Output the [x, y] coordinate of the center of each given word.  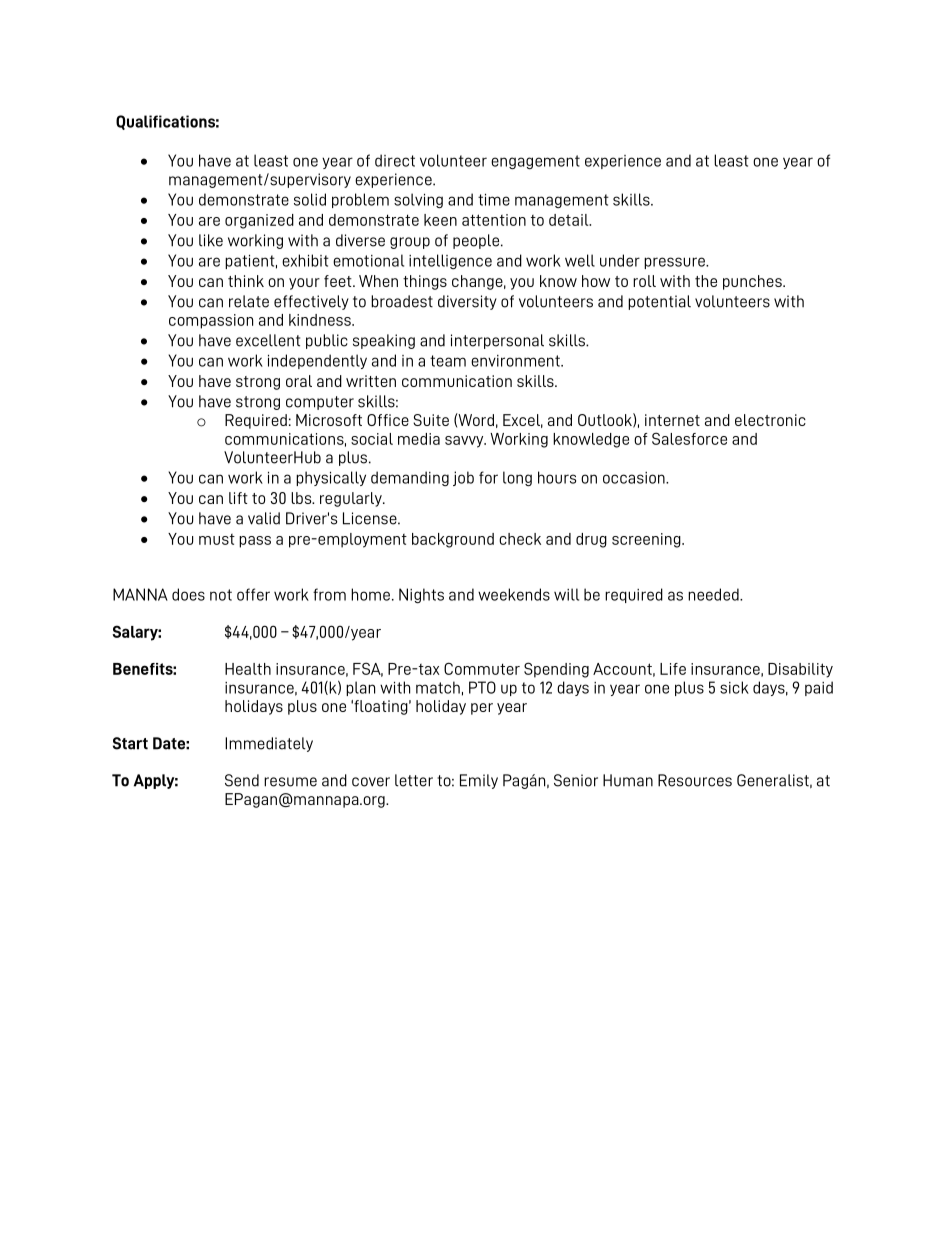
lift [238, 498]
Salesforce [689, 438]
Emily [479, 781]
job [463, 478]
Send [242, 780]
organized [259, 221]
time [494, 200]
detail [570, 220]
